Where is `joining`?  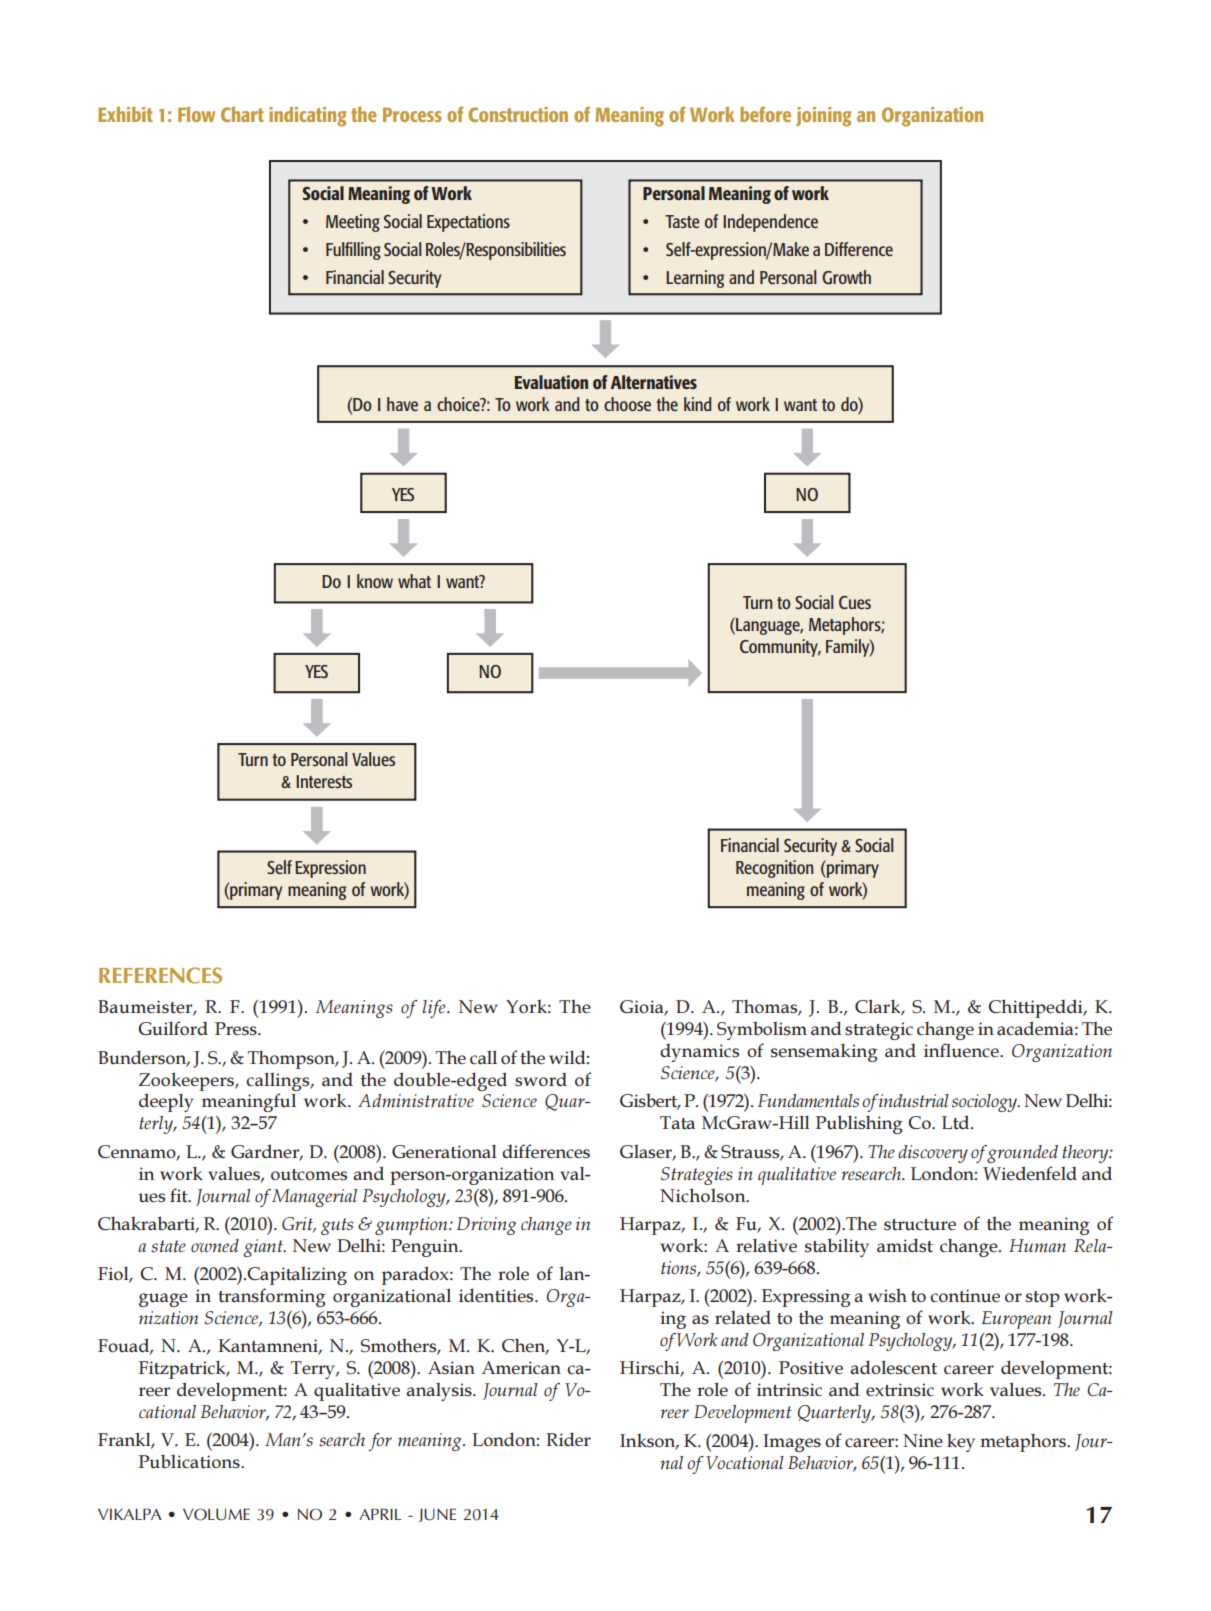
joining is located at coordinates (823, 117).
